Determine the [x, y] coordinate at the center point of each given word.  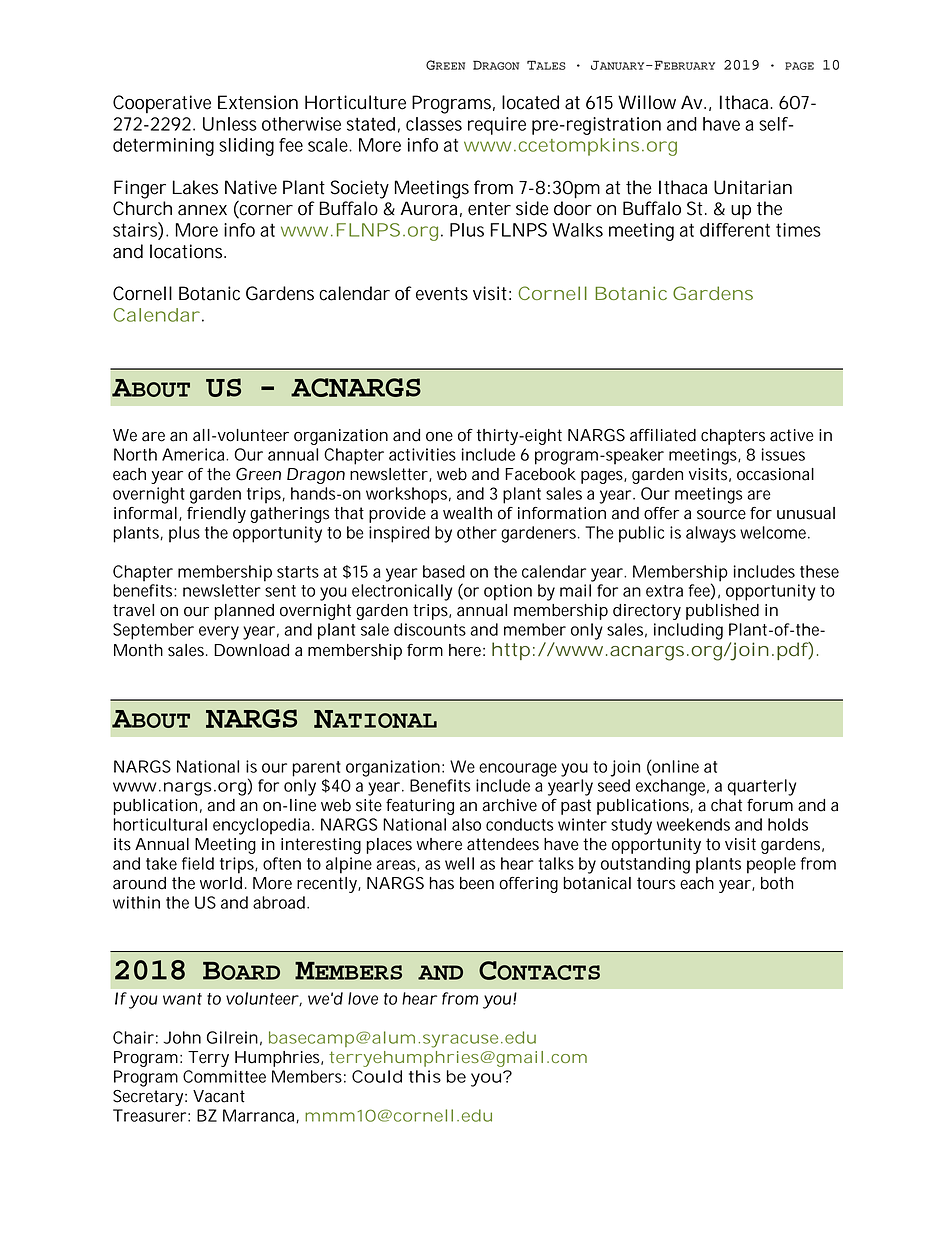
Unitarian [753, 187]
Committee [224, 1076]
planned [244, 612]
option [508, 592]
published [722, 612]
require [497, 126]
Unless [230, 124]
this [425, 1076]
